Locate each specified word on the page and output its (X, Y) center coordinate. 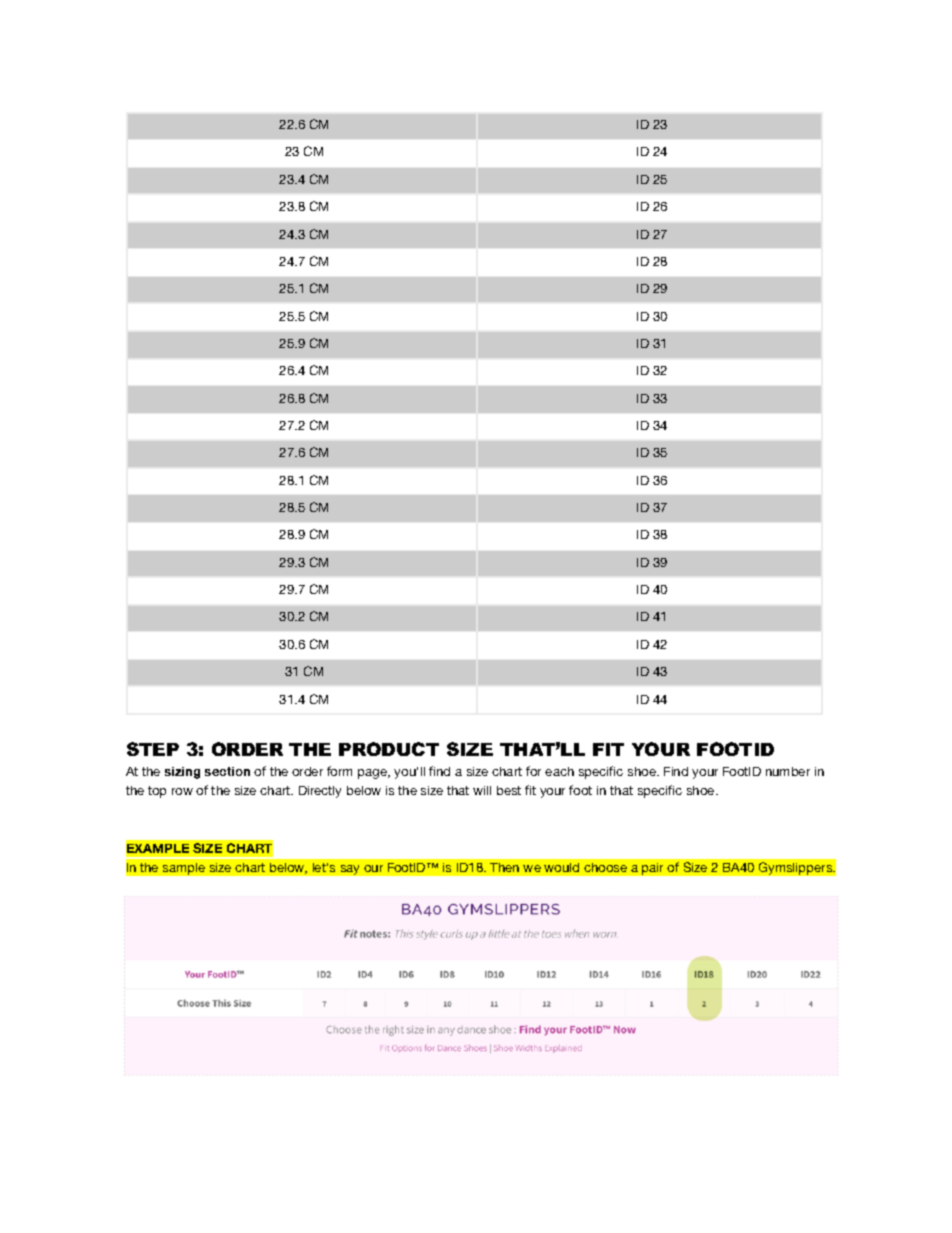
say (350, 870)
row (182, 791)
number (788, 771)
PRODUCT (389, 749)
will (482, 790)
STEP (153, 749)
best (509, 790)
